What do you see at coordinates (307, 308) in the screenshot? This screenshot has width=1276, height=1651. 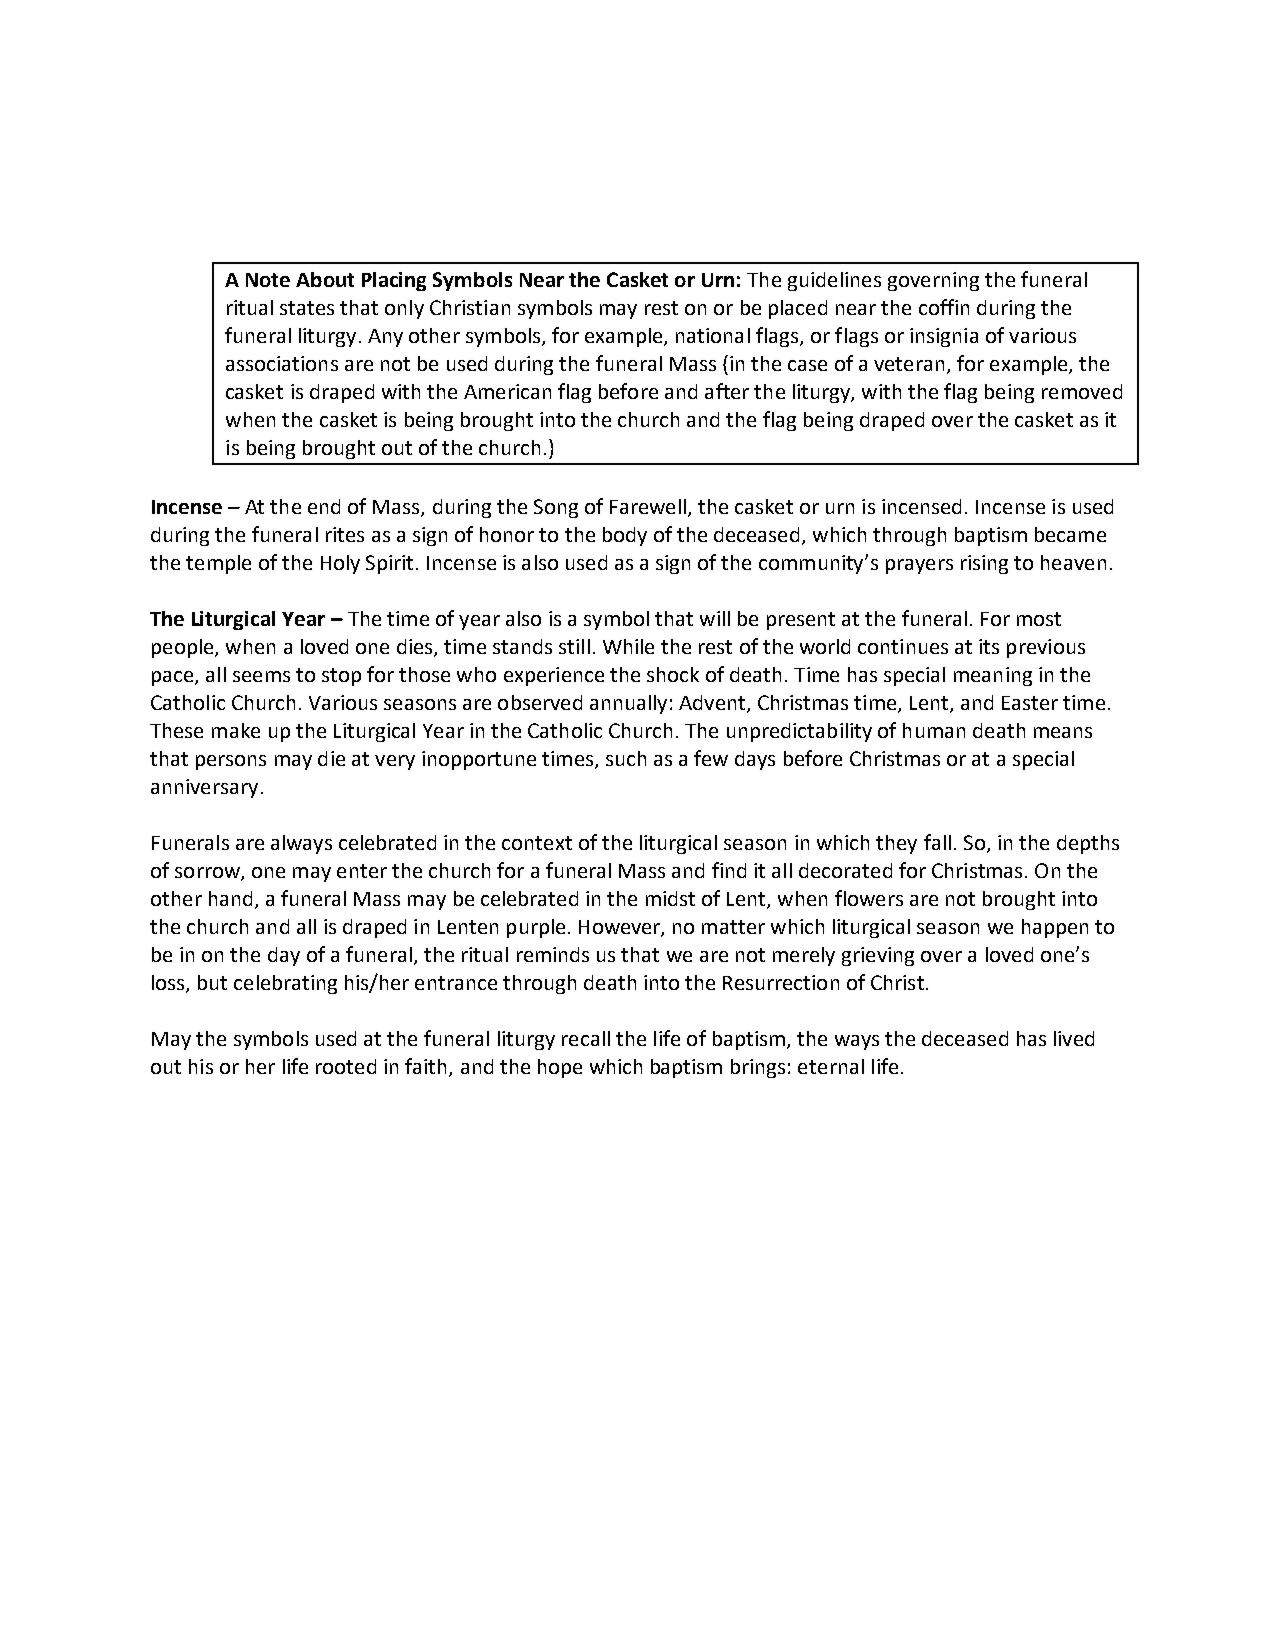 I see `states` at bounding box center [307, 308].
